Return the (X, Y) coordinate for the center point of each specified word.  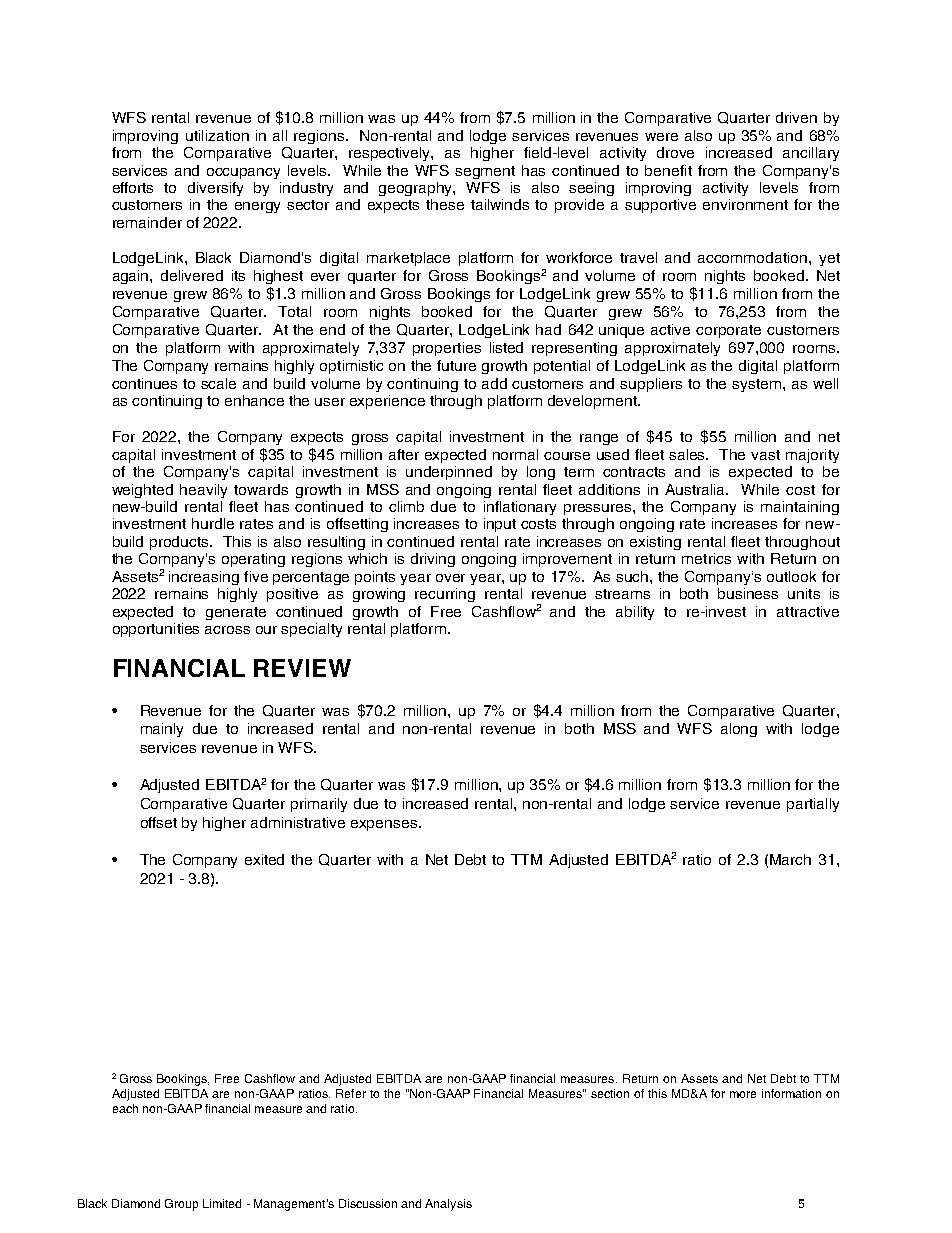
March (790, 859)
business (748, 593)
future (456, 365)
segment (485, 172)
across (227, 630)
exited (264, 859)
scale (218, 383)
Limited (222, 1203)
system (758, 385)
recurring (445, 595)
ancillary (811, 154)
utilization (217, 135)
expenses (384, 825)
